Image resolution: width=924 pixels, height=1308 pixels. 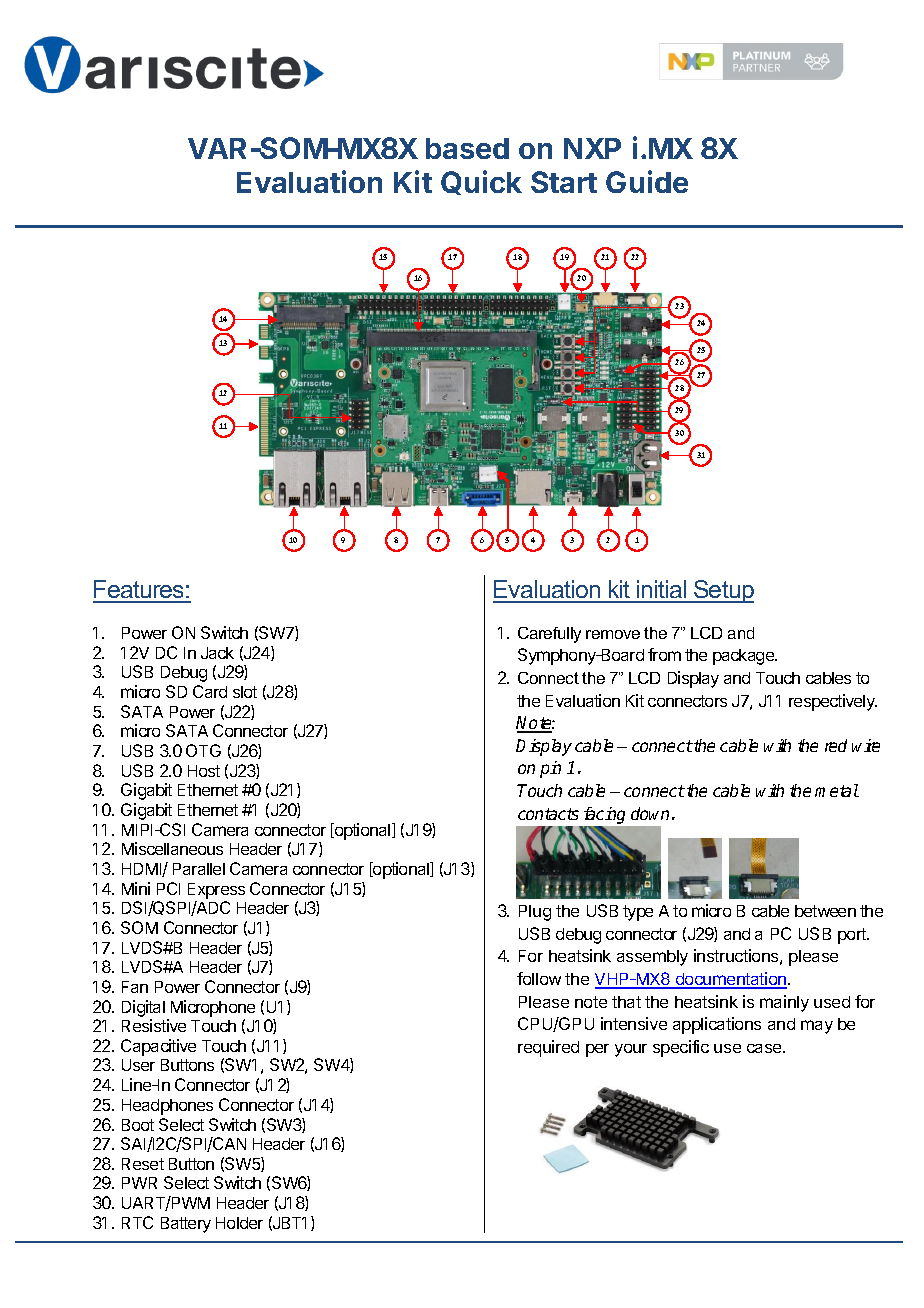 I want to click on Carefully, so click(x=549, y=635).
